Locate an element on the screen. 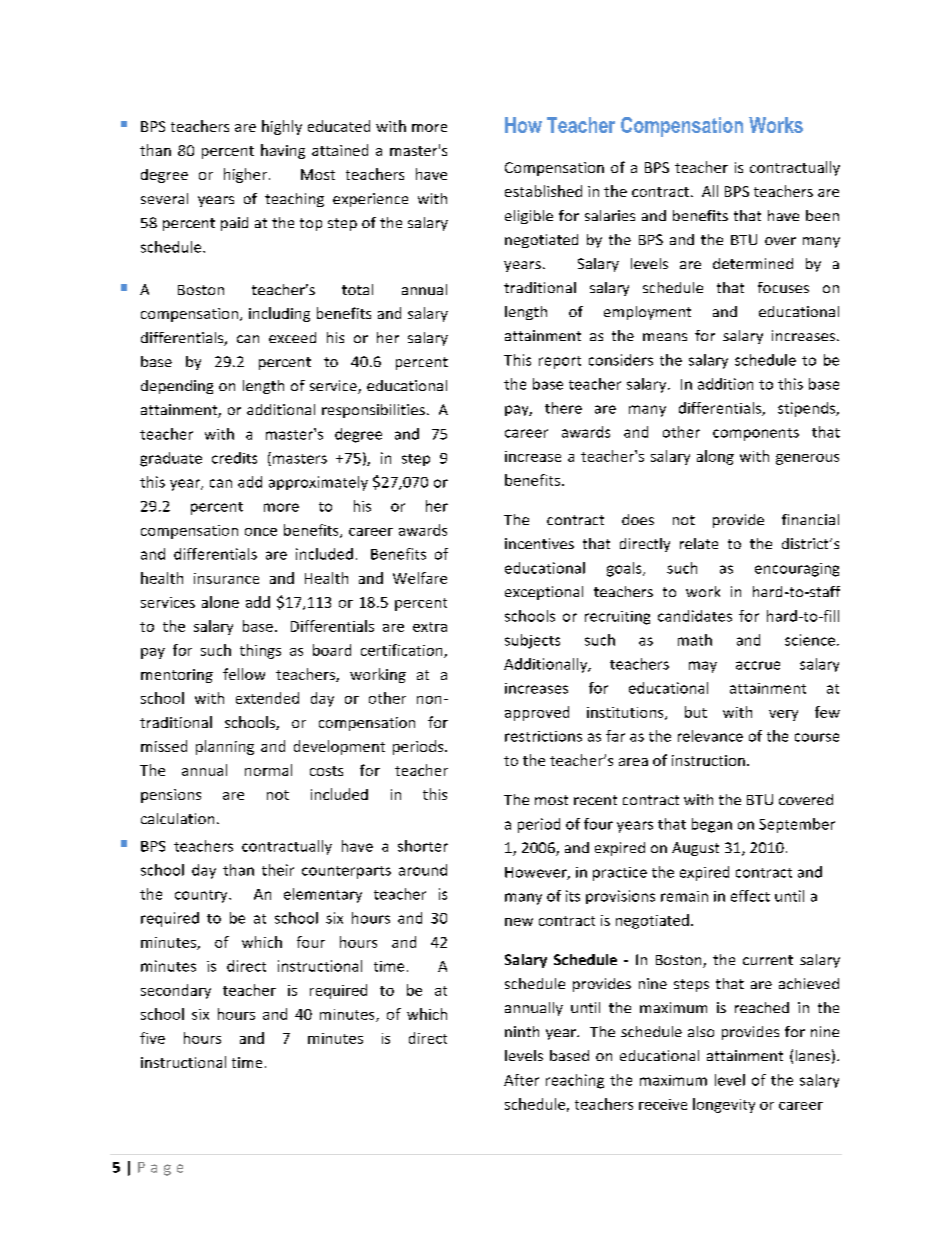 This screenshot has width=952, height=1233. been is located at coordinates (822, 215).
